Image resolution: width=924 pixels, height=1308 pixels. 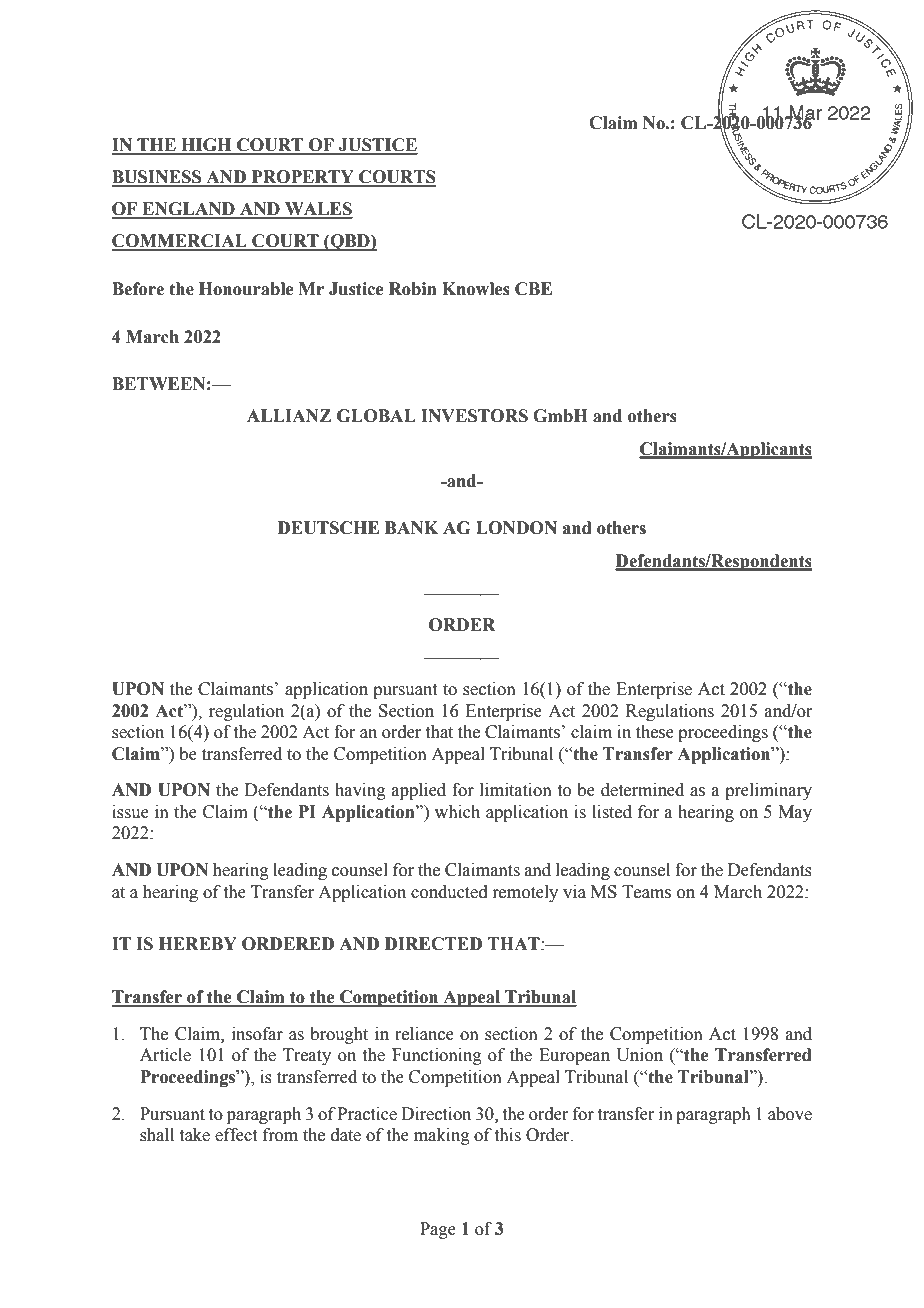 What do you see at coordinates (188, 210) in the screenshot?
I see `ENGLAND` at bounding box center [188, 210].
